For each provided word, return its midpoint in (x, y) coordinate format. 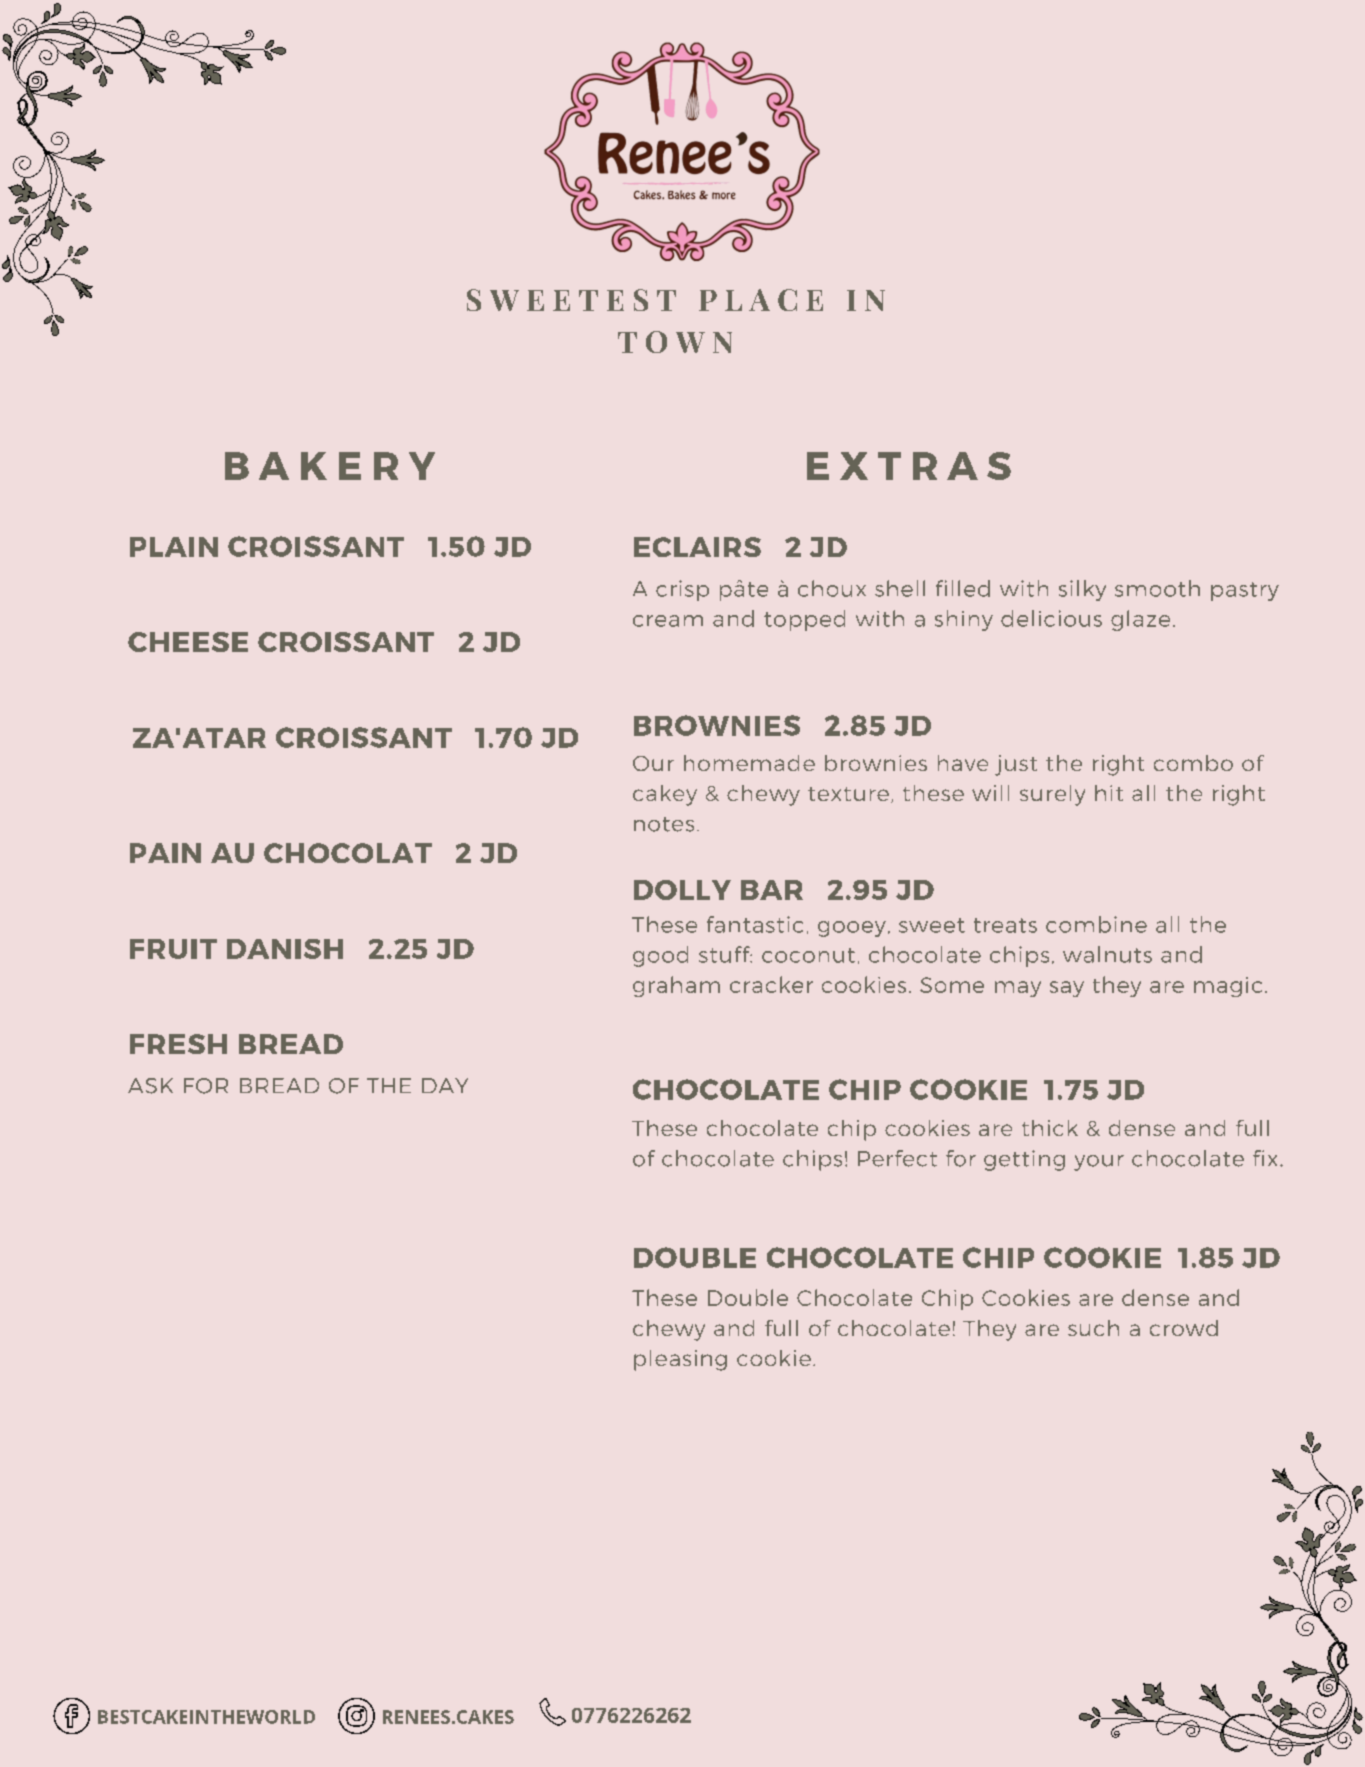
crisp (682, 590)
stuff (725, 954)
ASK (150, 1086)
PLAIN (174, 547)
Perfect (897, 1158)
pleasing (680, 1360)
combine (1096, 924)
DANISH (285, 949)
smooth (1157, 588)
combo (1193, 763)
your (1099, 1163)
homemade (749, 763)
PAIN (165, 853)
